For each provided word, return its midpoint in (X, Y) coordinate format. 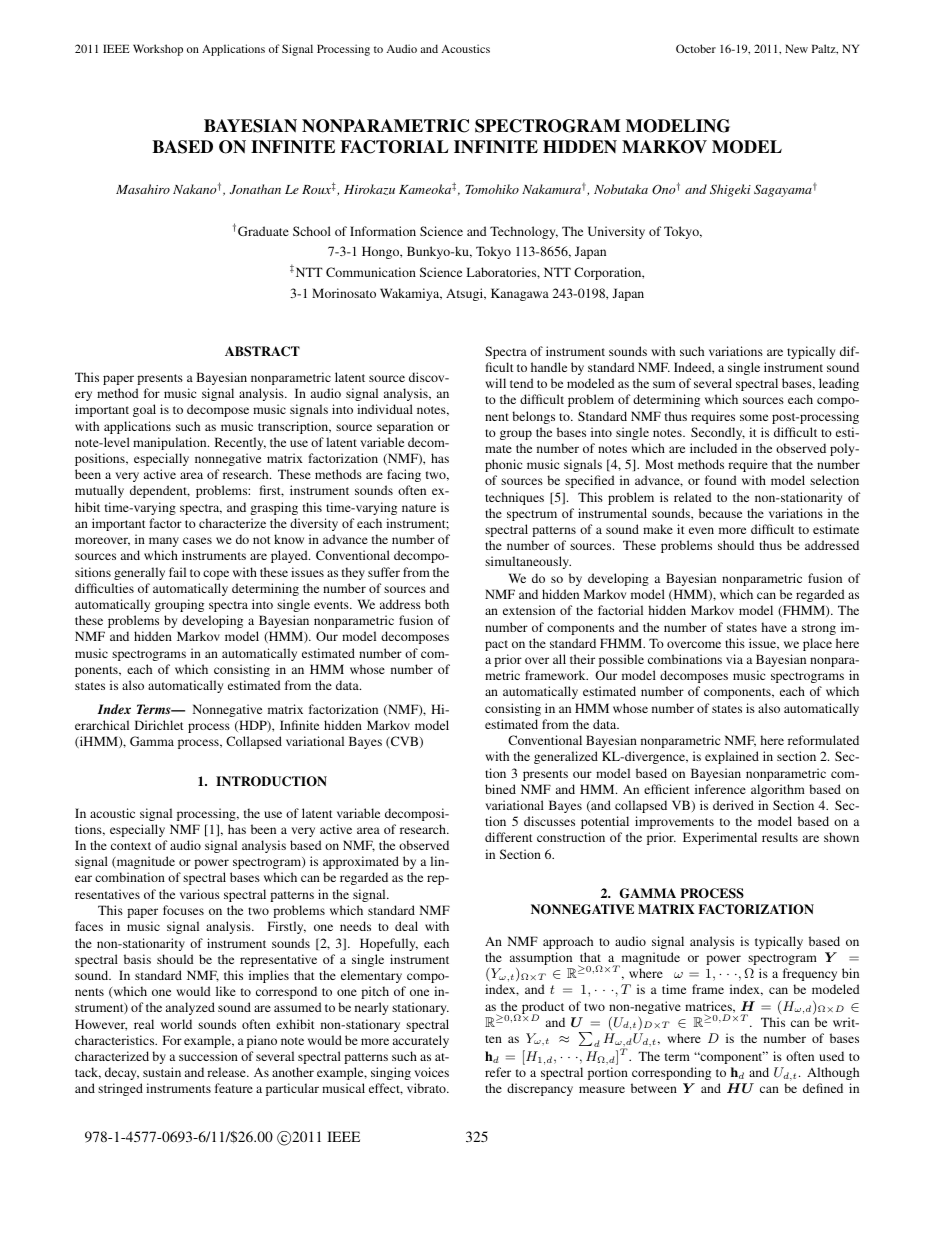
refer (498, 1072)
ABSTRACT (262, 351)
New (796, 48)
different (509, 837)
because (720, 513)
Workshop (158, 50)
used (831, 1056)
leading (839, 384)
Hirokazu (369, 189)
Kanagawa (520, 294)
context (131, 846)
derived (733, 805)
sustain (162, 1072)
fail (177, 572)
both (437, 604)
